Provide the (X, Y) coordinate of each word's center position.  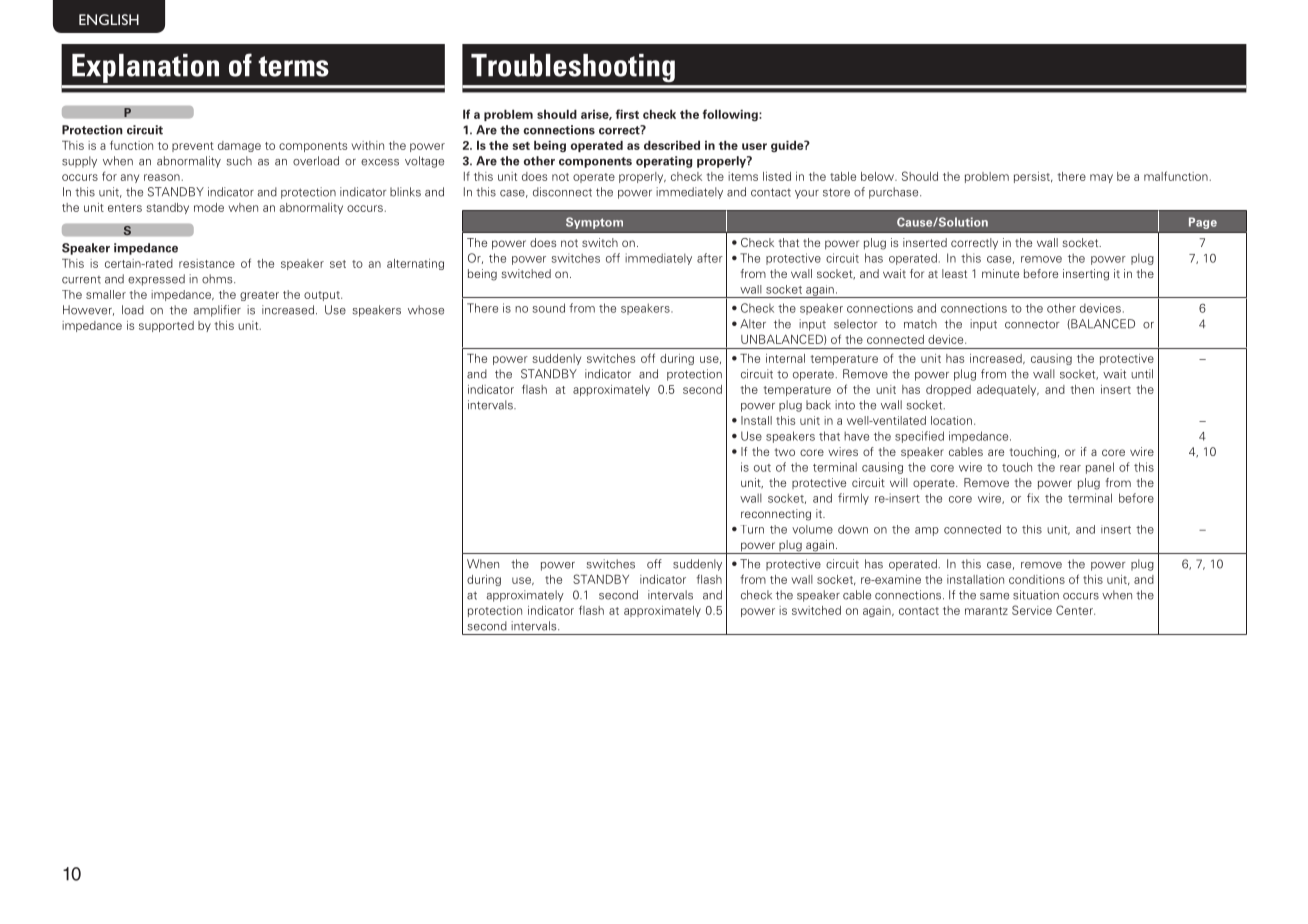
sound (549, 308)
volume (812, 529)
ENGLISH (109, 19)
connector (1032, 324)
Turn (752, 529)
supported (166, 326)
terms (293, 66)
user (754, 146)
